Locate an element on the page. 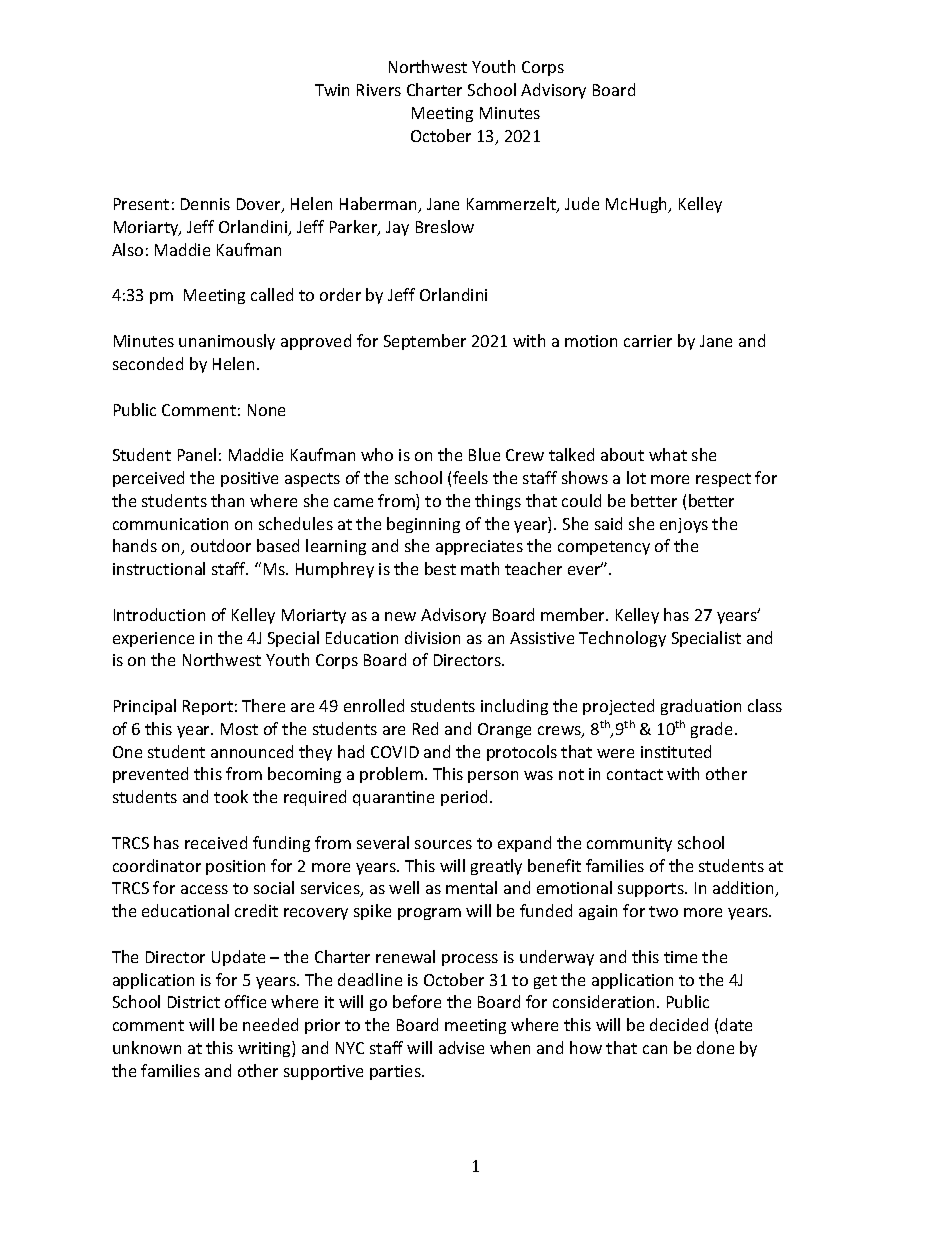 The image size is (952, 1233). Dennis is located at coordinates (205, 204).
